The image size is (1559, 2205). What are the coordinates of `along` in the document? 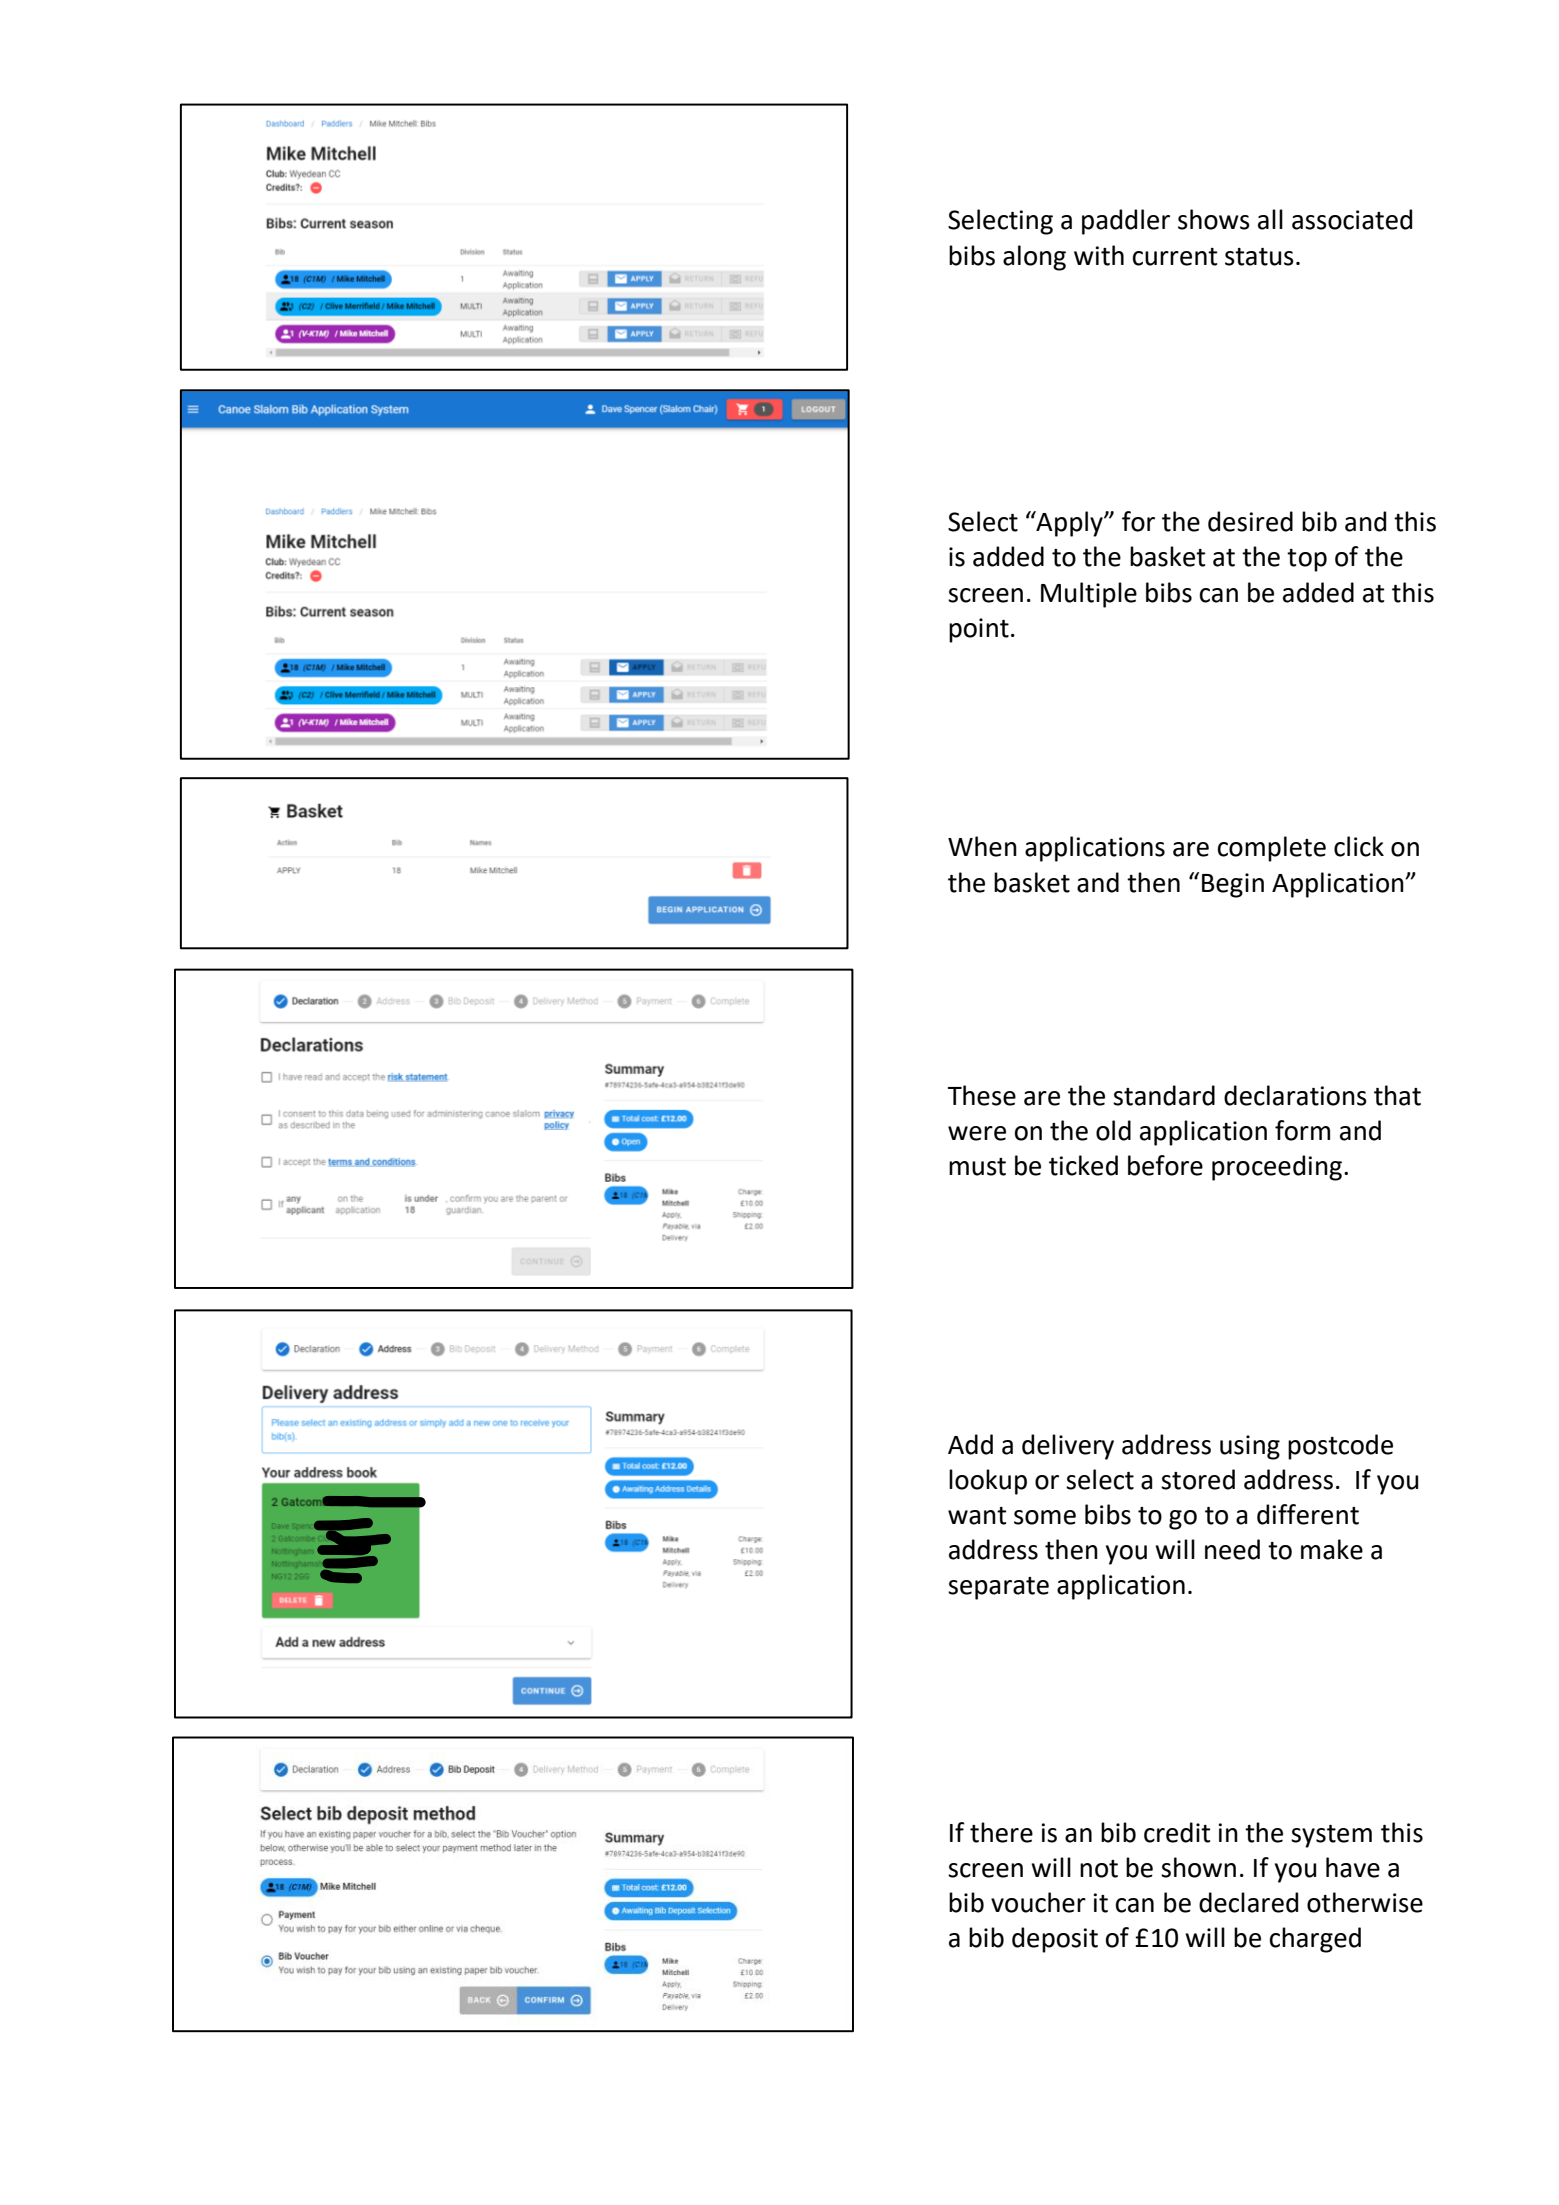 It's located at (1034, 258).
